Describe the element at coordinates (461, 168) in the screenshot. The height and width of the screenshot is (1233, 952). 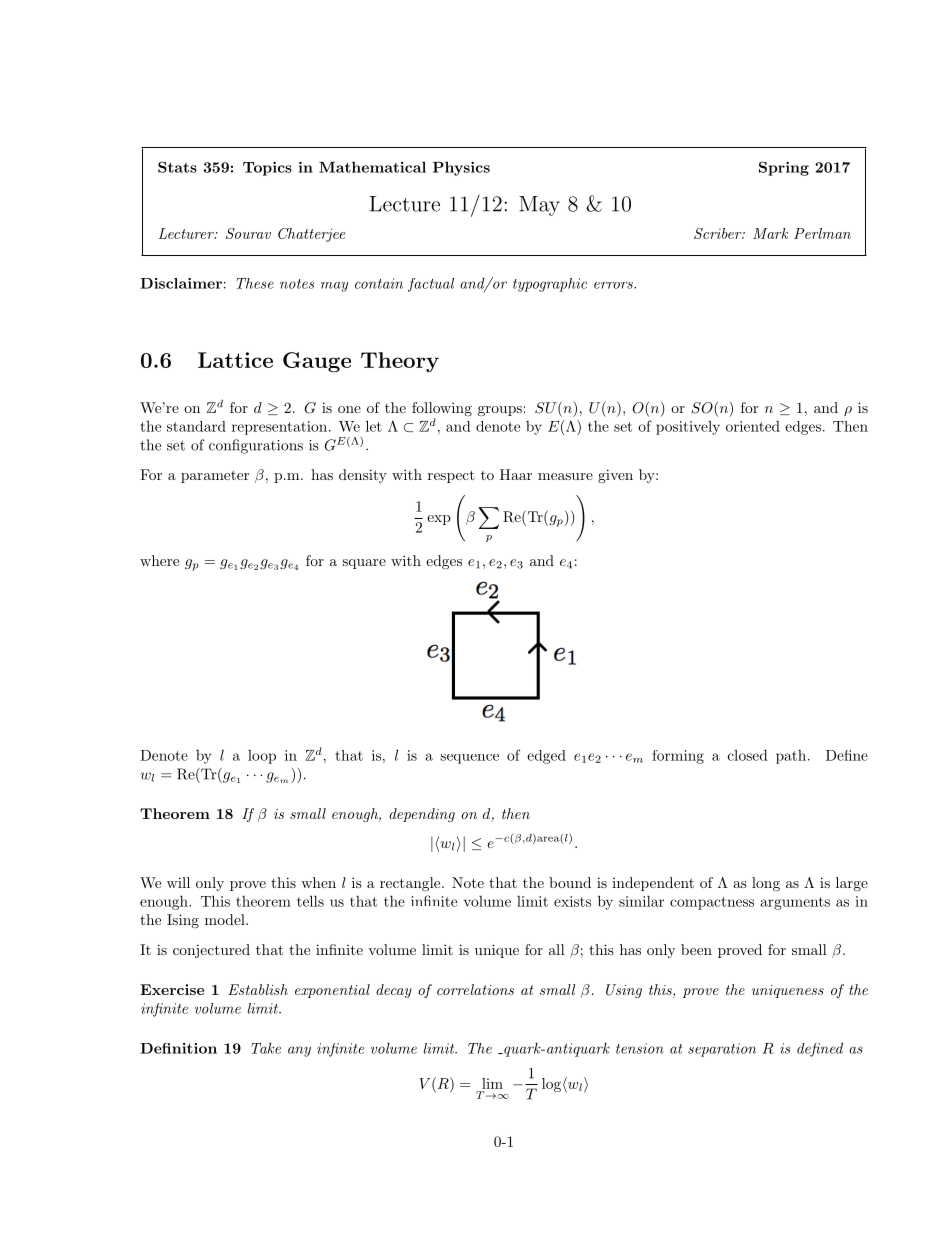
I see `Physics` at that location.
